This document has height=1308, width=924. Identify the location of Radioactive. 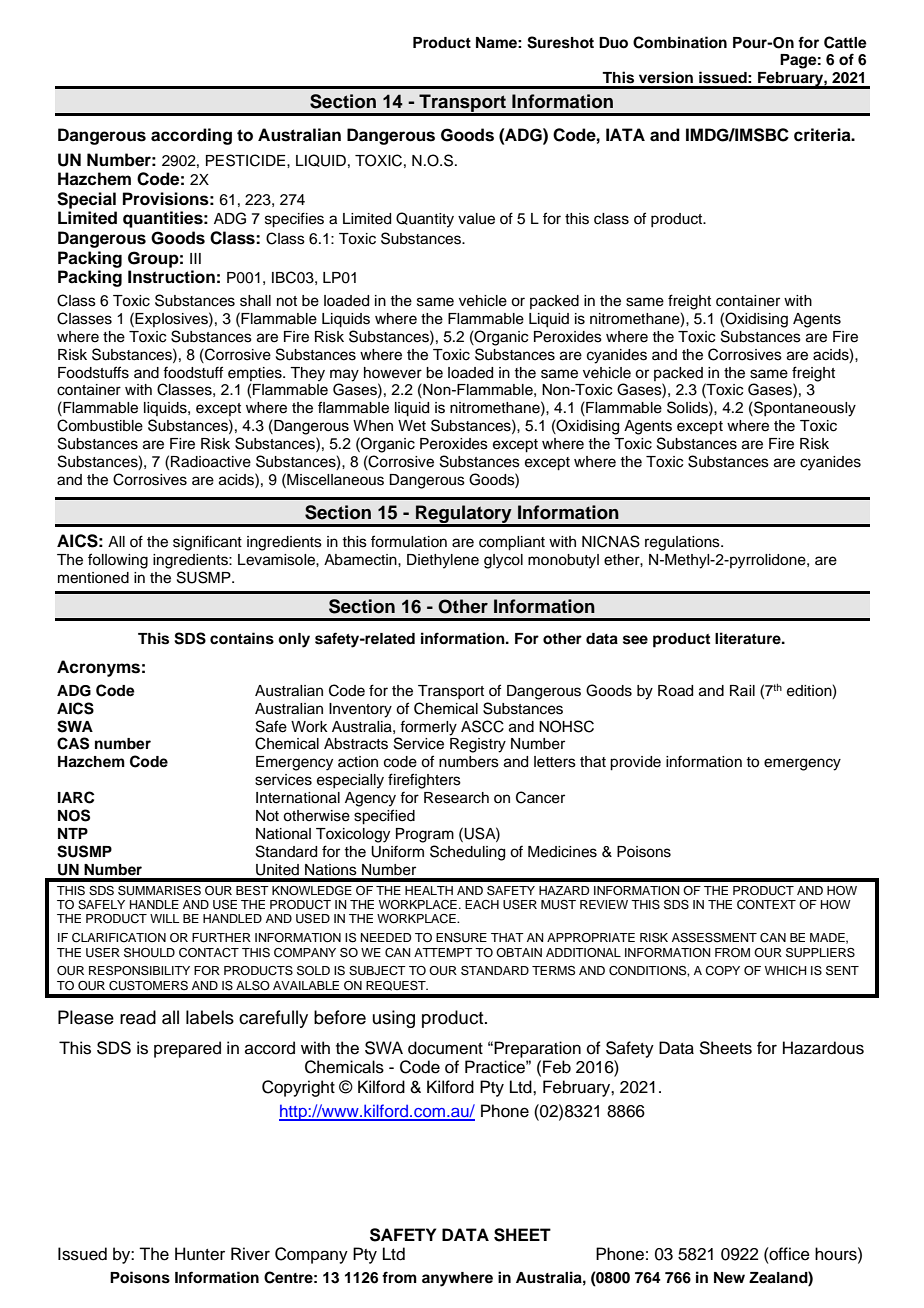
(211, 462).
